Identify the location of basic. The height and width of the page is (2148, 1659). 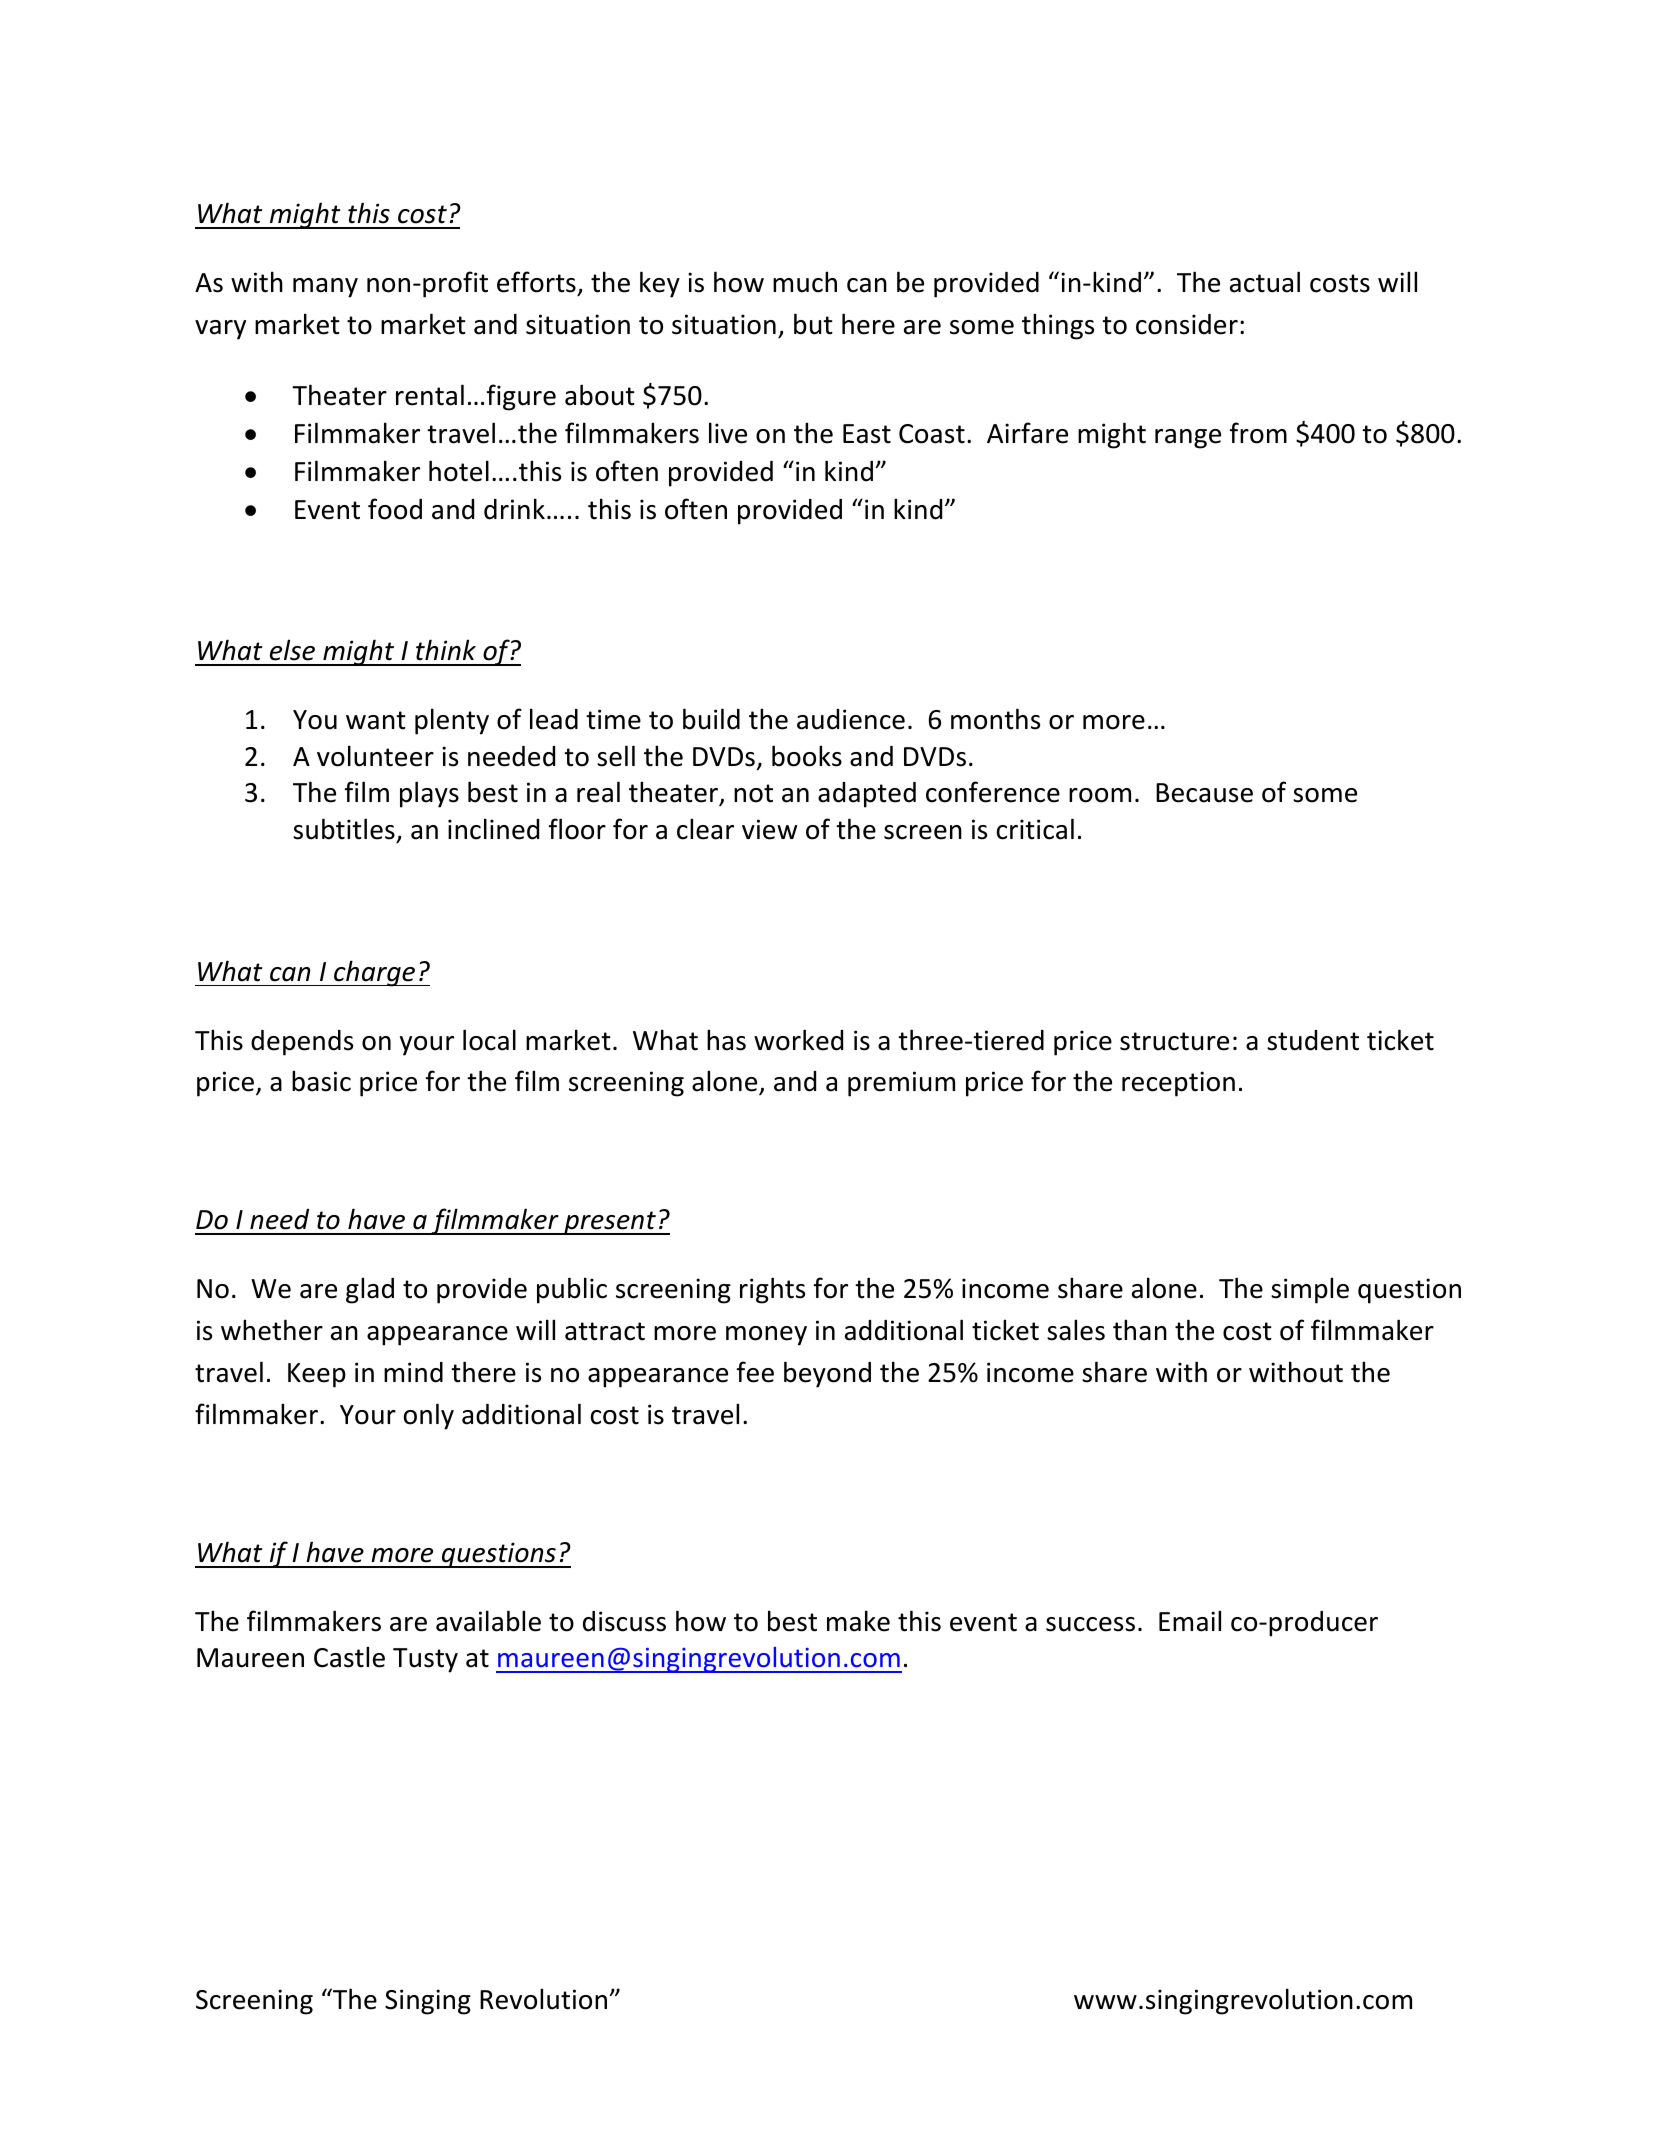
(321, 1081).
